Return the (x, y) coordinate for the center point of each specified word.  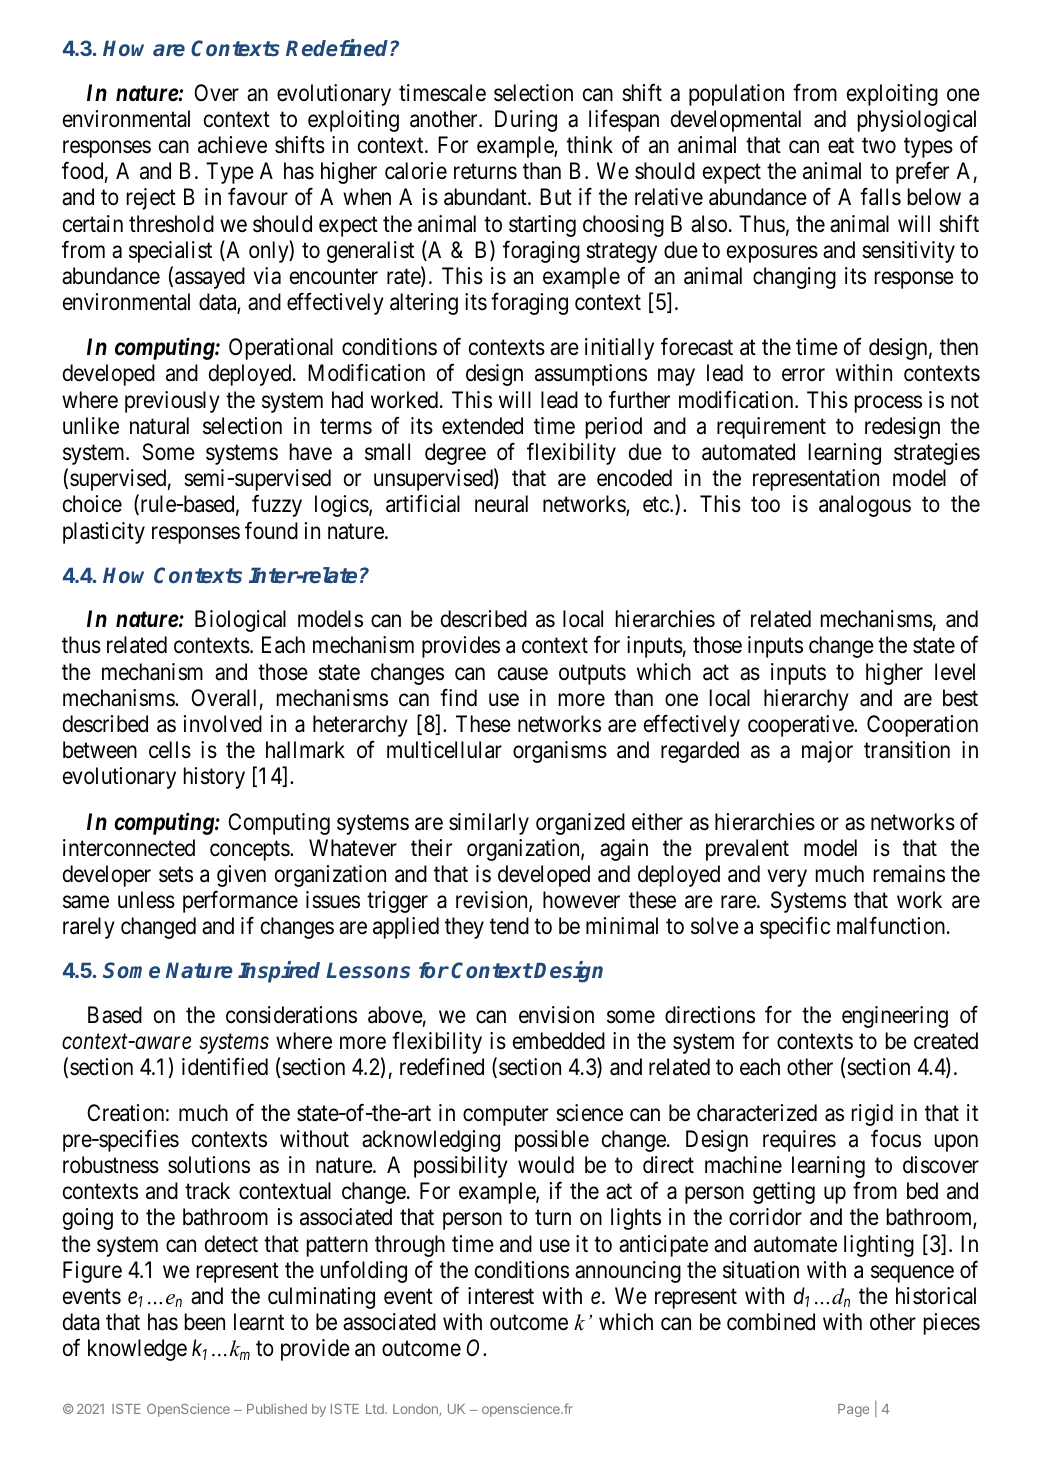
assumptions (591, 375)
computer (505, 1116)
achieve (232, 145)
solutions (209, 1165)
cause (523, 674)
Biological (240, 621)
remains (909, 874)
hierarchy (806, 700)
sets (176, 875)
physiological (917, 121)
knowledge (137, 1350)
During (526, 121)
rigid (872, 1115)
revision (493, 901)
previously (172, 402)
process (888, 404)
